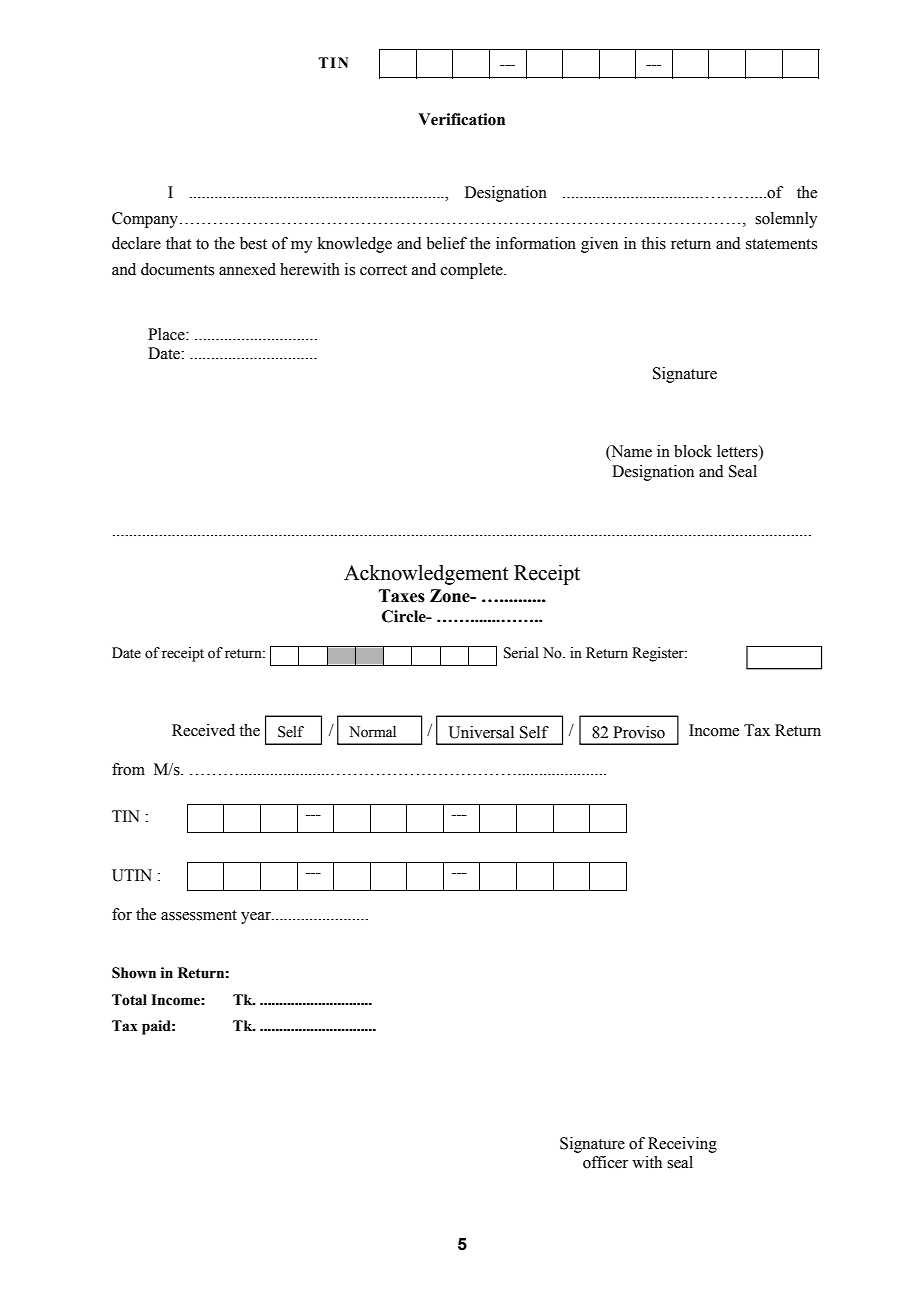 The height and width of the screenshot is (1308, 924). I want to click on Receiving, so click(682, 1145).
